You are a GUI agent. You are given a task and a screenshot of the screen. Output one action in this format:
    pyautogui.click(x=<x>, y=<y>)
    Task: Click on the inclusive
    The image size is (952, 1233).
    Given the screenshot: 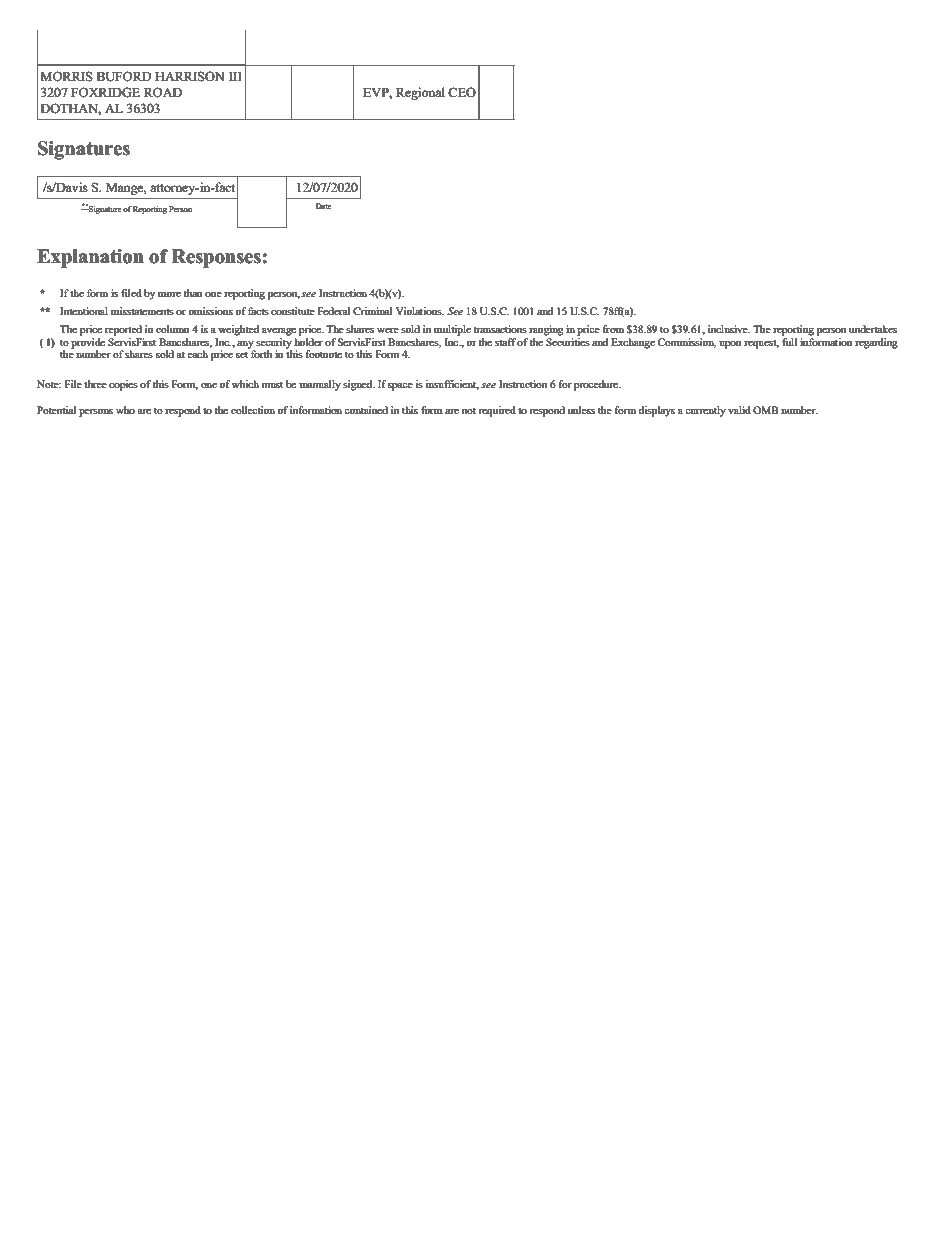 What is the action you would take?
    pyautogui.click(x=729, y=329)
